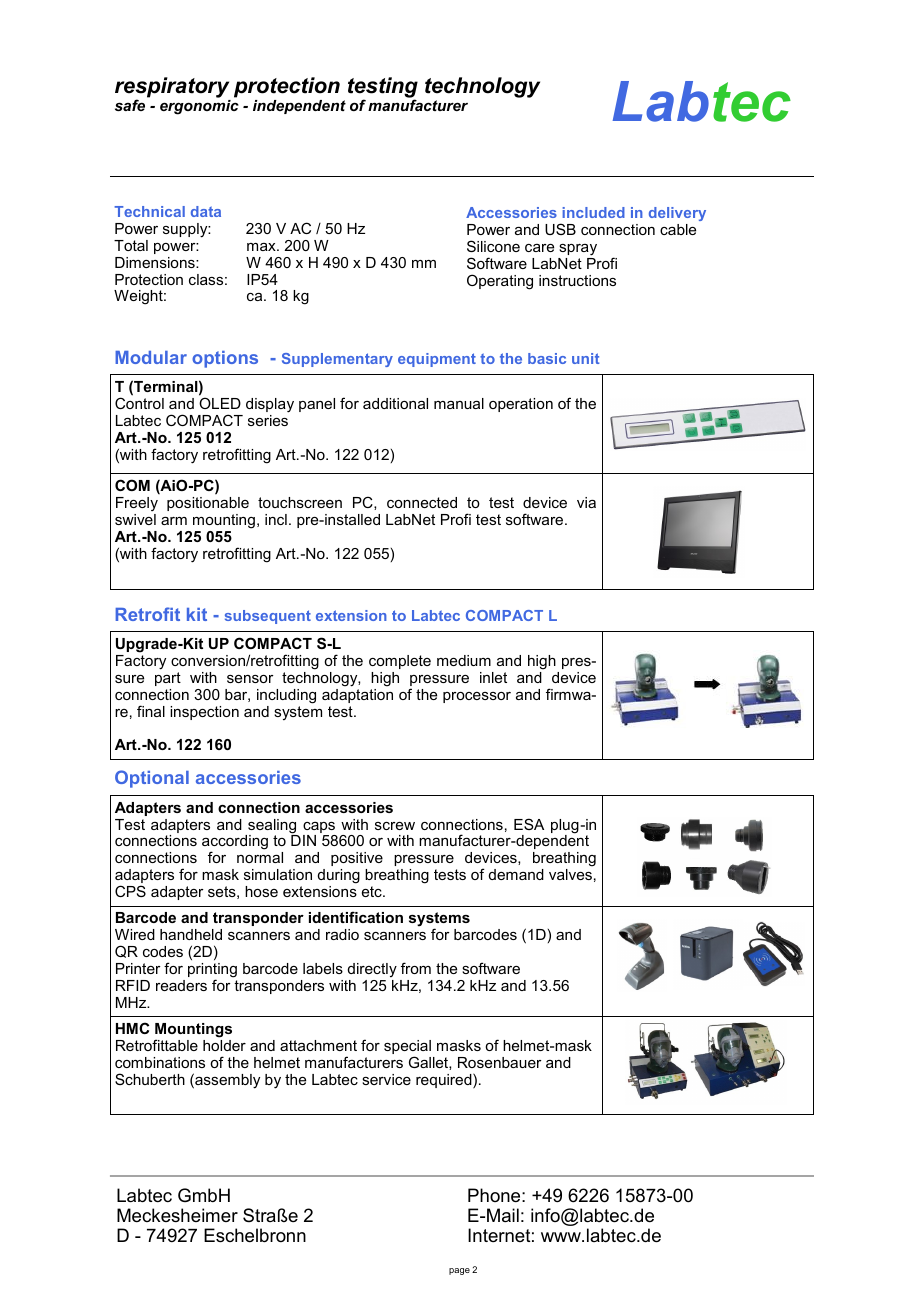 The height and width of the screenshot is (1308, 924). Describe the element at coordinates (493, 246) in the screenshot. I see `Silicone` at that location.
